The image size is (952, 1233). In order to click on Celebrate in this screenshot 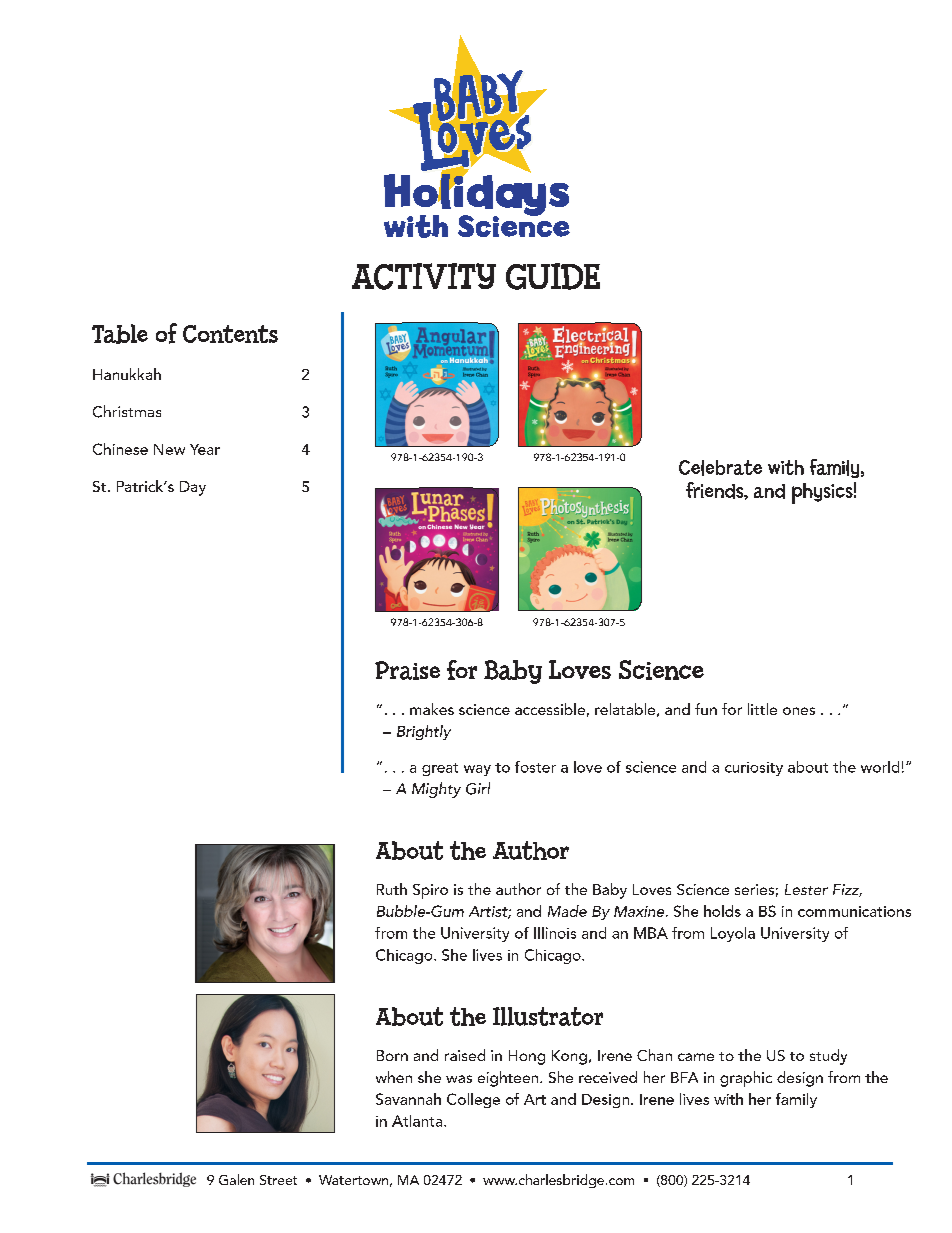, I will do `click(720, 468)`.
